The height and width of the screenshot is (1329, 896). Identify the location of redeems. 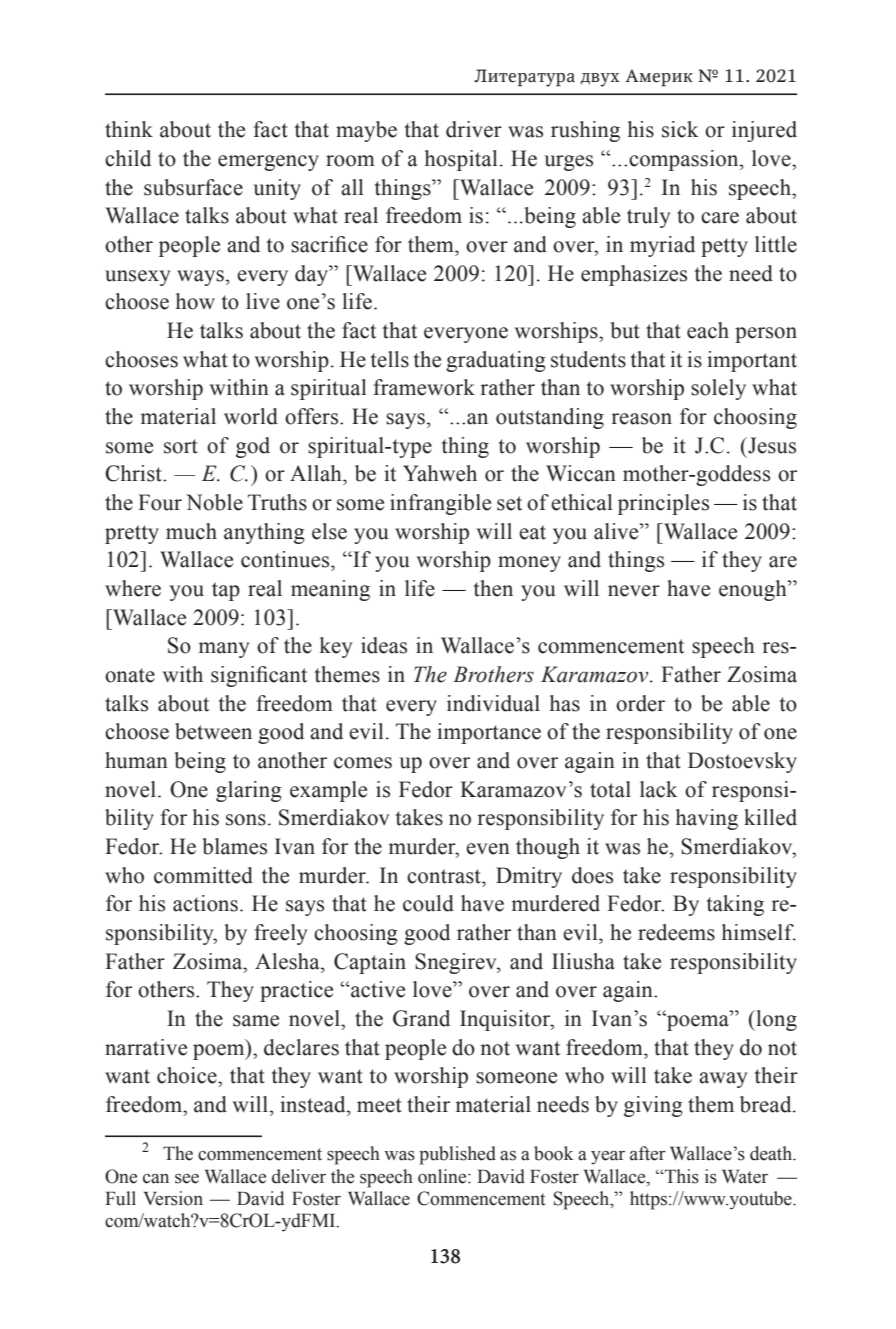
(676, 932).
